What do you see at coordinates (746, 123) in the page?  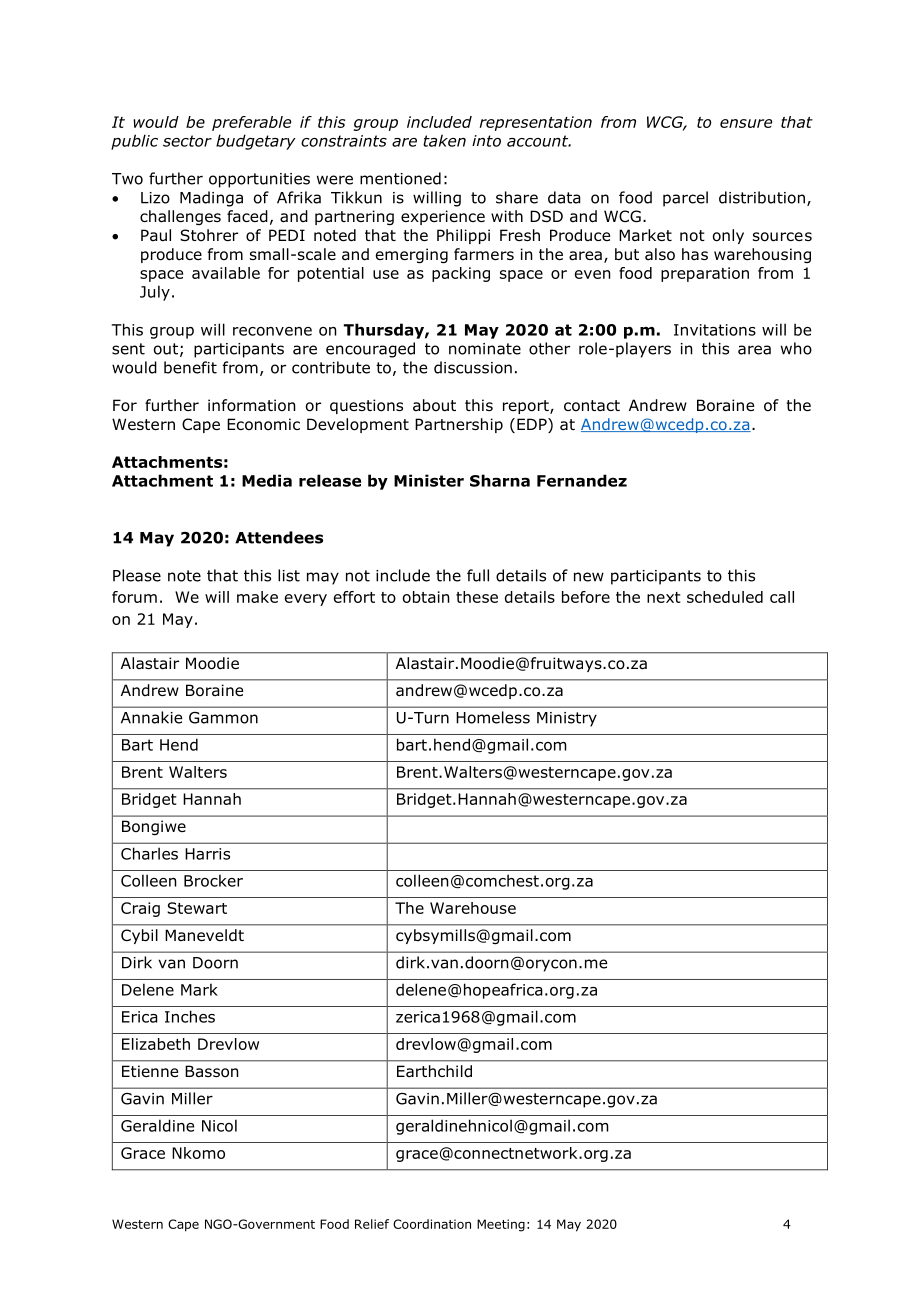 I see `ensure` at bounding box center [746, 123].
